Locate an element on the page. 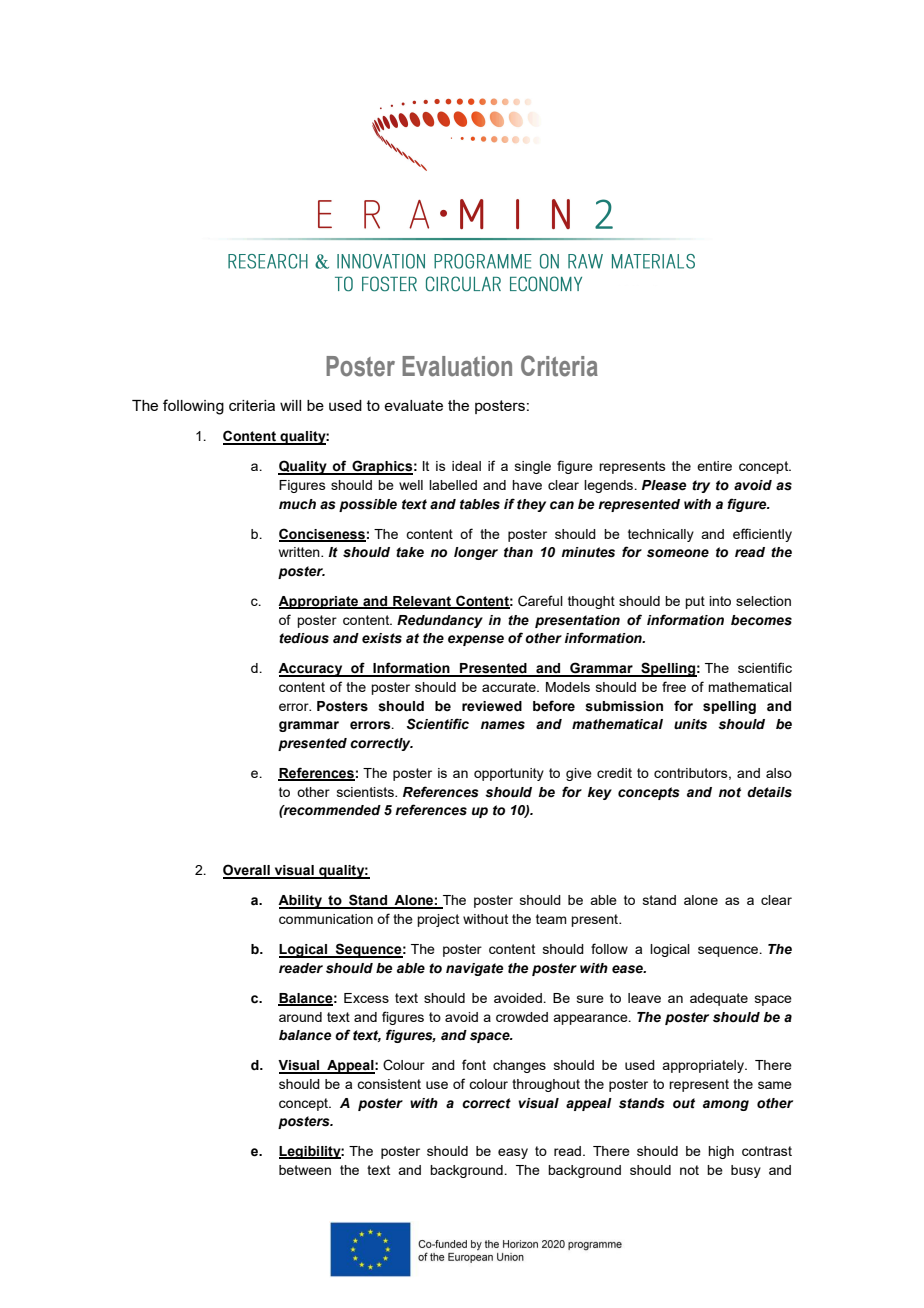 The width and height of the document is (924, 1308). Conciseness is located at coordinates (322, 534).
